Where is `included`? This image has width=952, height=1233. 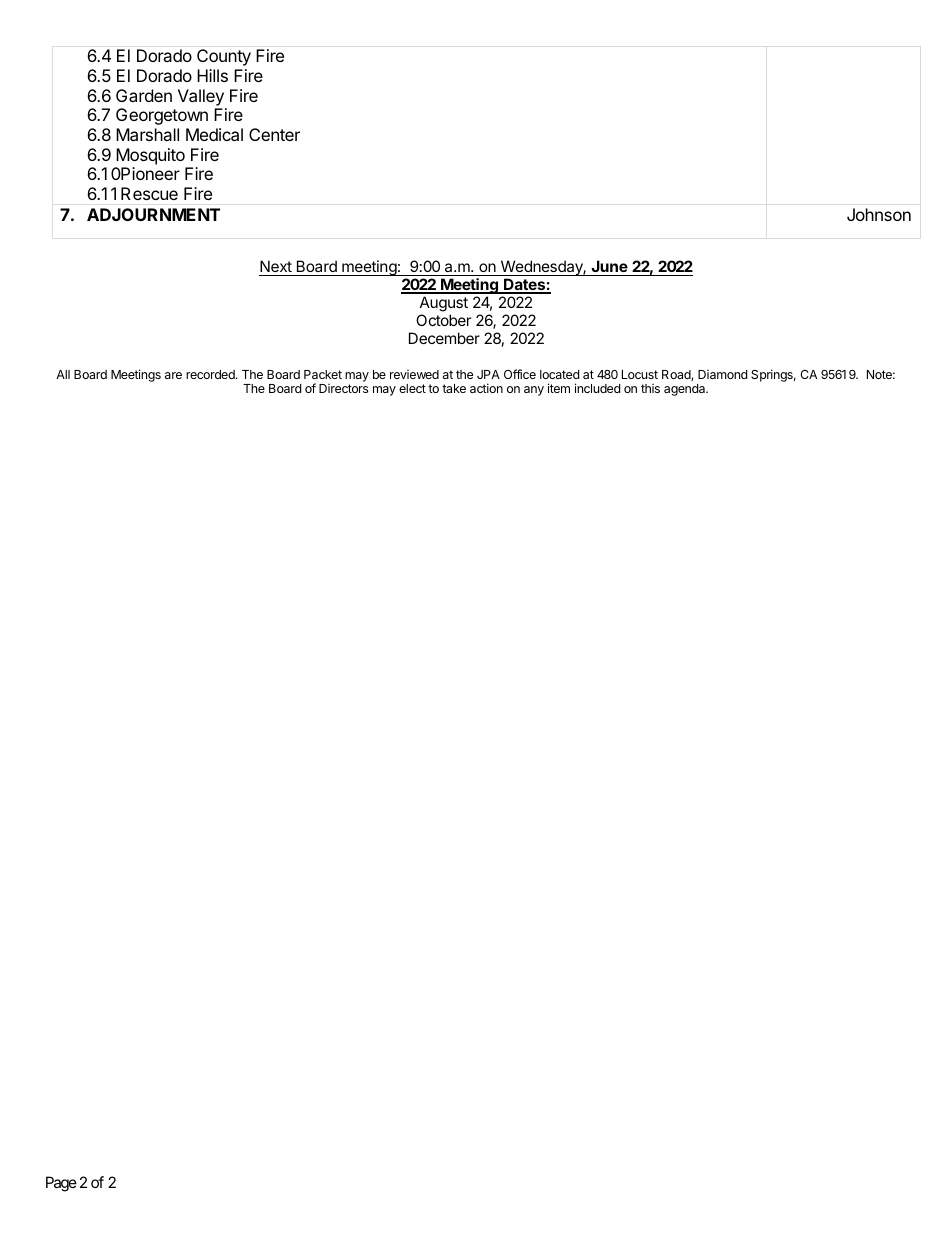 included is located at coordinates (597, 388).
